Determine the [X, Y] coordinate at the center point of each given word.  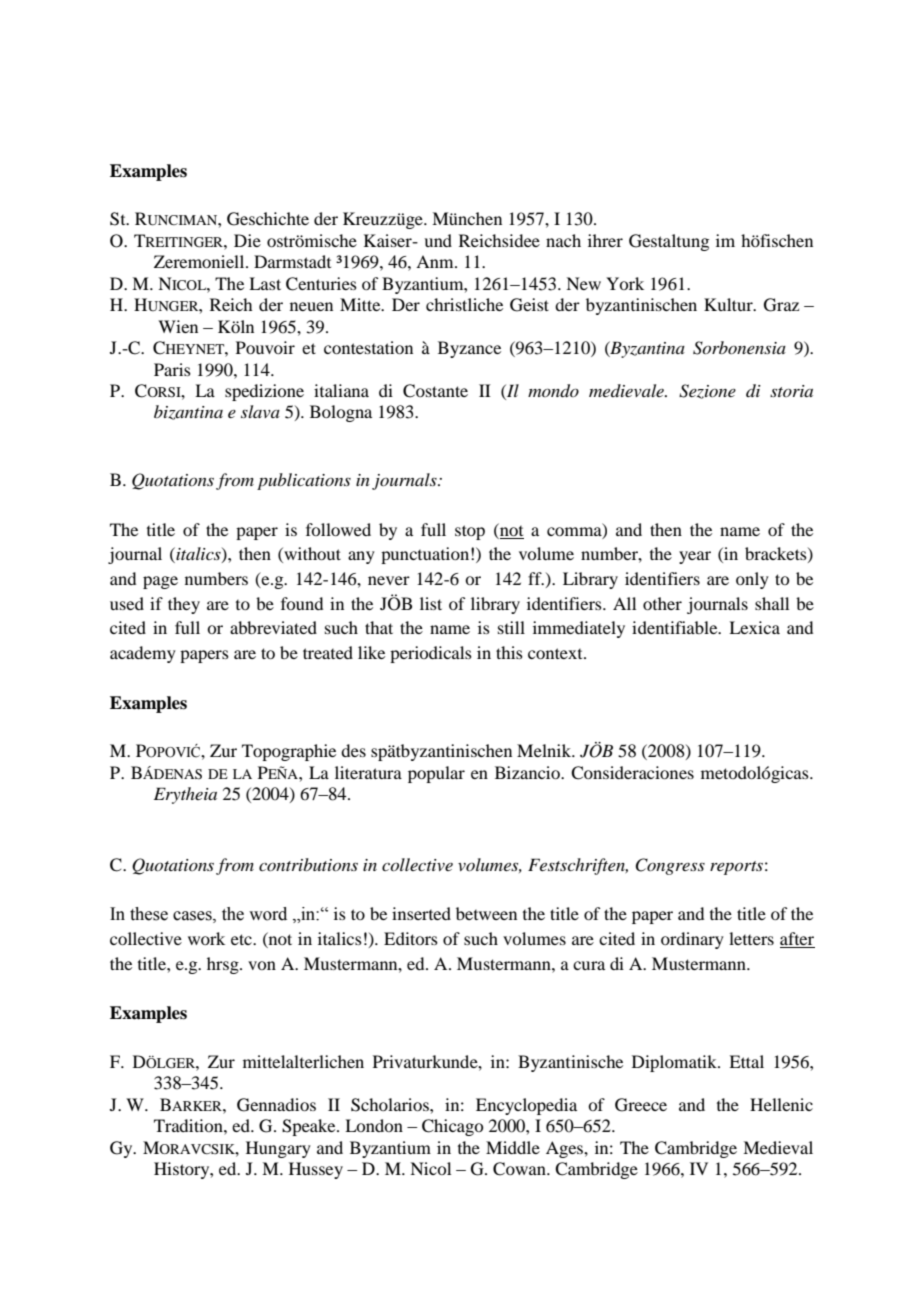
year [695, 557]
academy [143, 654]
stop [470, 532]
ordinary [692, 940]
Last [265, 283]
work [206, 938]
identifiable [676, 627]
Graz [781, 305]
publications [304, 481]
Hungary [278, 1149]
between [486, 913]
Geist [529, 305]
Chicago [452, 1127]
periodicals [431, 654]
